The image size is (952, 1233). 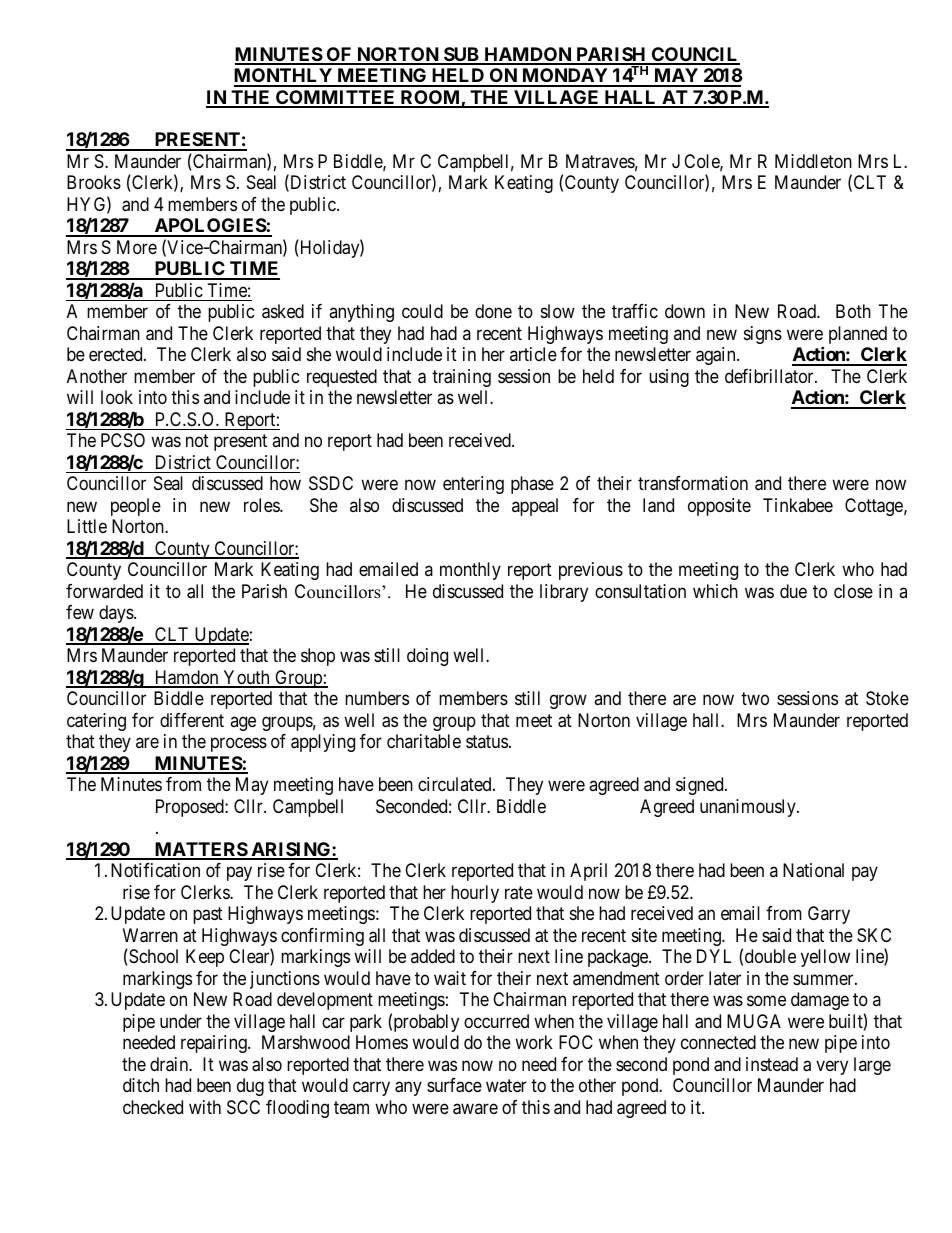 What do you see at coordinates (772, 1064) in the screenshot?
I see `instead` at bounding box center [772, 1064].
